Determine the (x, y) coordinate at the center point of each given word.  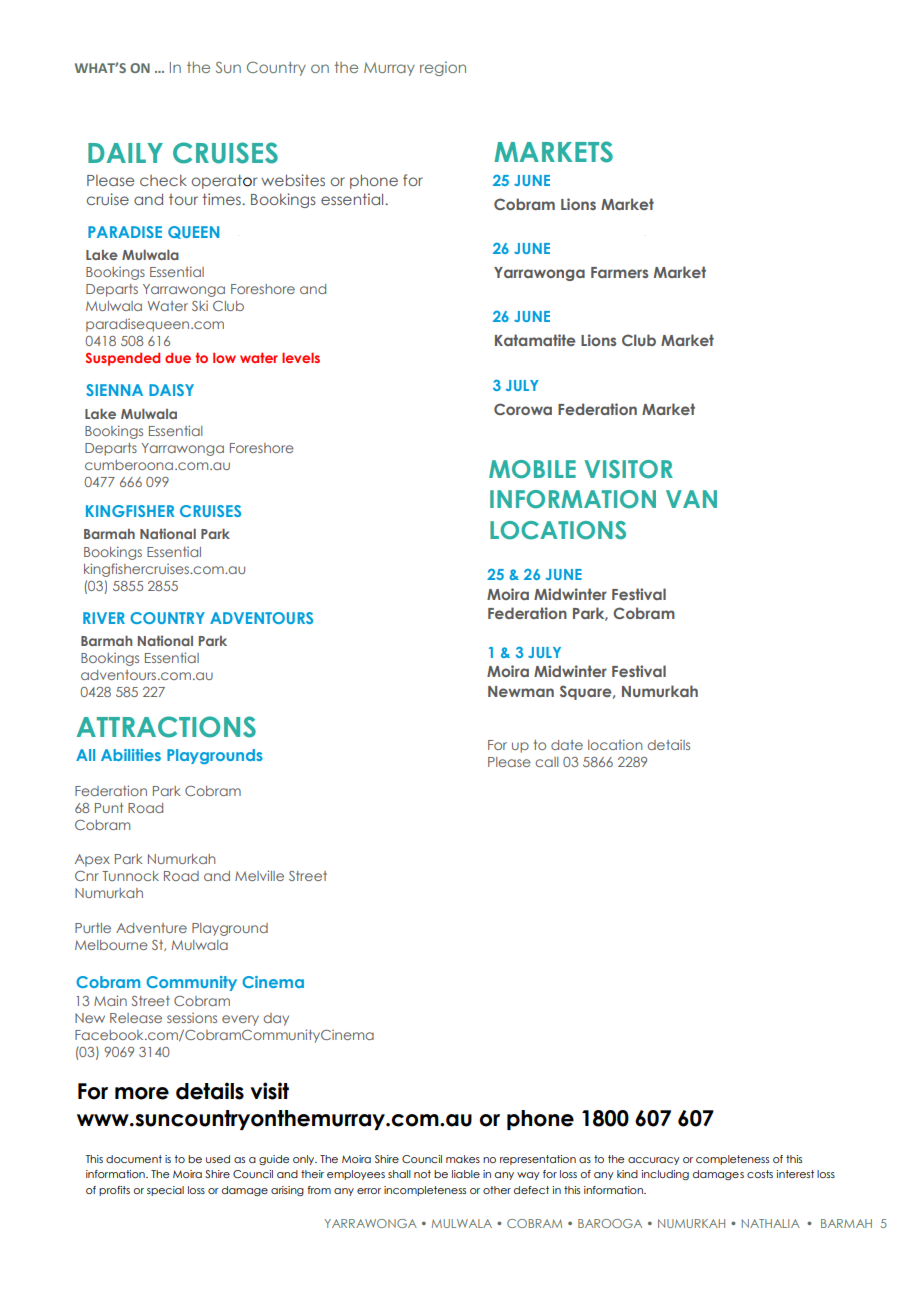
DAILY (125, 153)
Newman (521, 691)
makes (463, 1159)
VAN (691, 499)
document (134, 1159)
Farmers (619, 272)
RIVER (104, 618)
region (443, 68)
